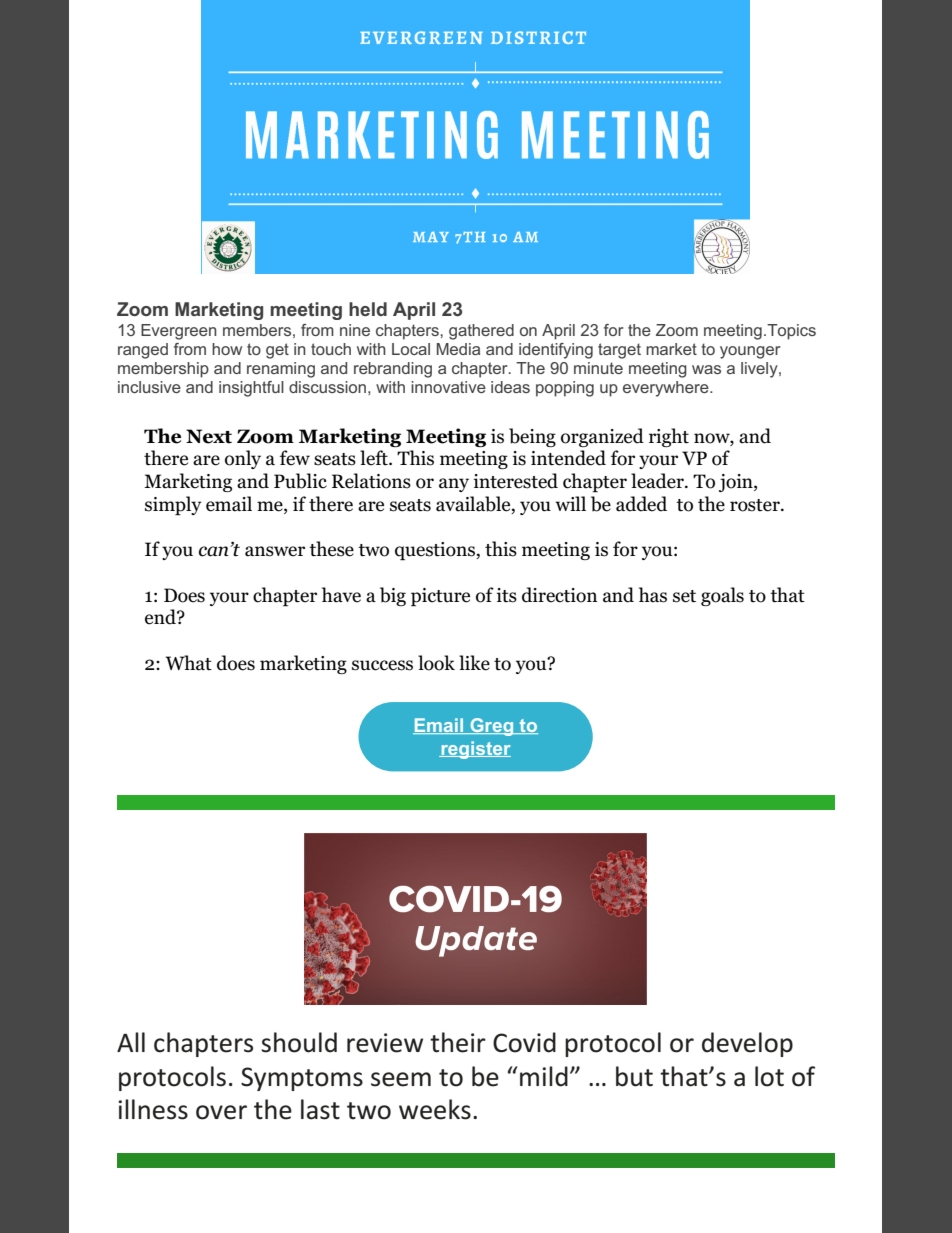 The image size is (952, 1233). I want to click on set, so click(684, 596).
